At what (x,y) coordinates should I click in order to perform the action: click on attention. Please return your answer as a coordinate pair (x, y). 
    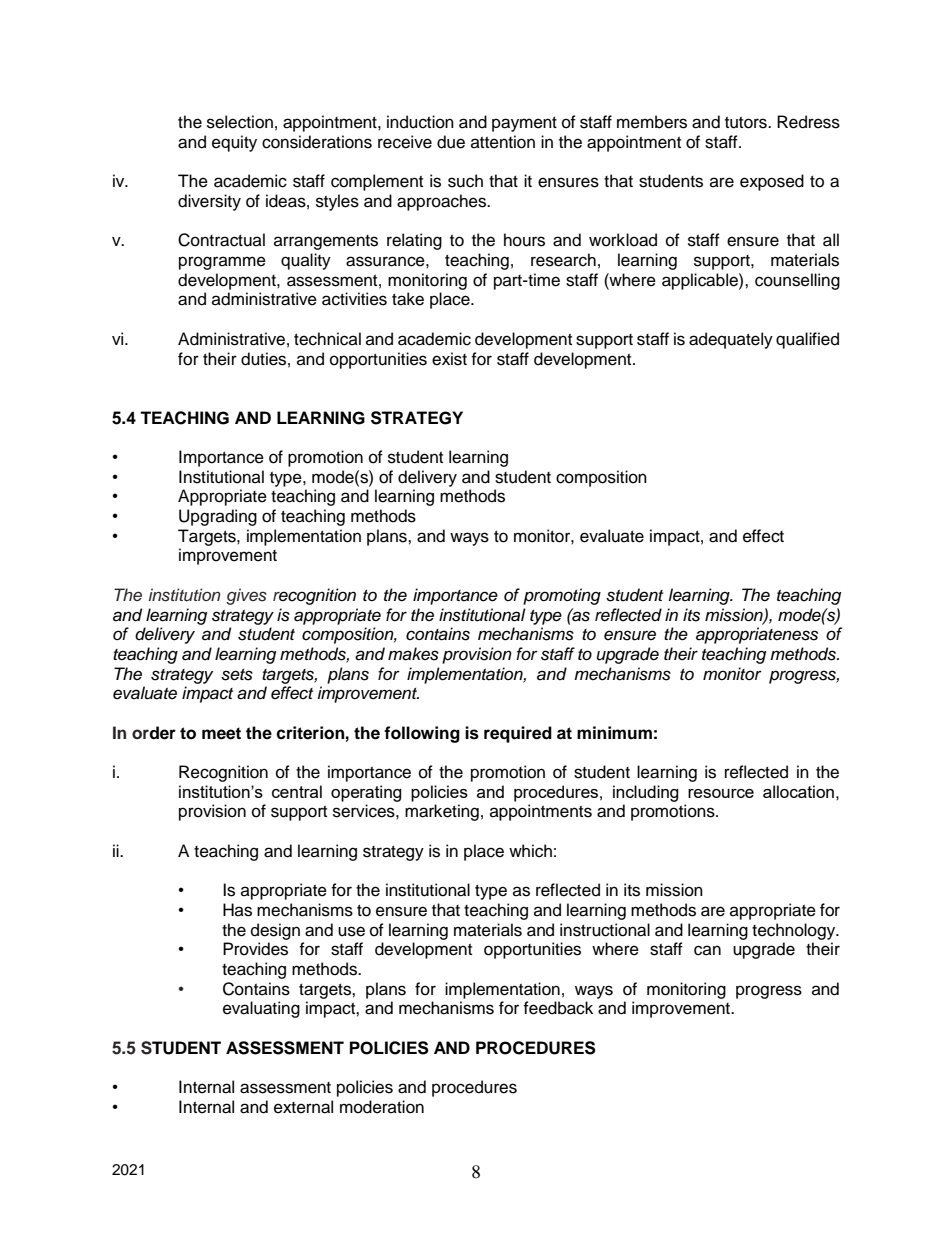
    Looking at the image, I should click on (503, 142).
